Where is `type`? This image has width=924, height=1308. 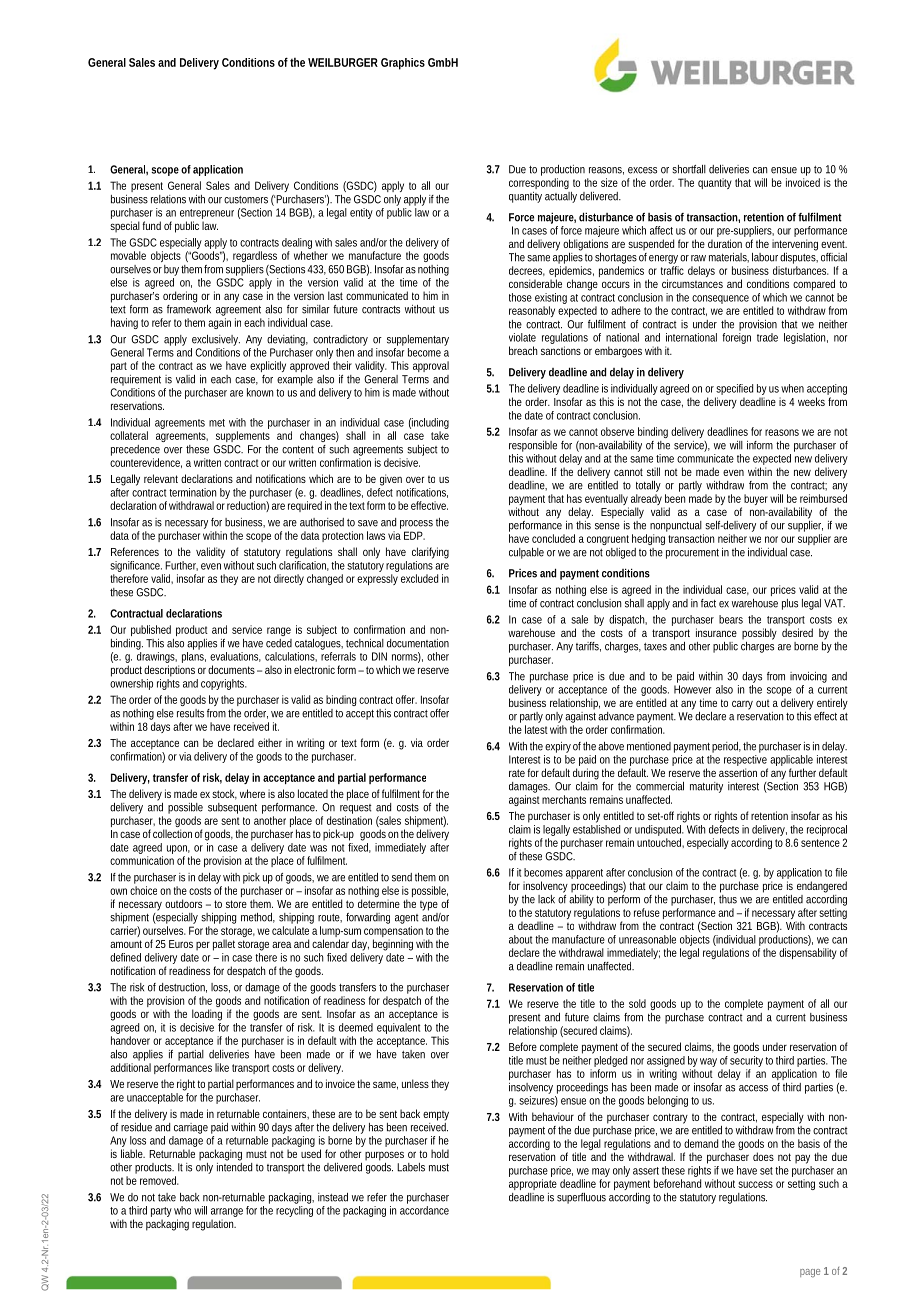
type is located at coordinates (429, 906).
